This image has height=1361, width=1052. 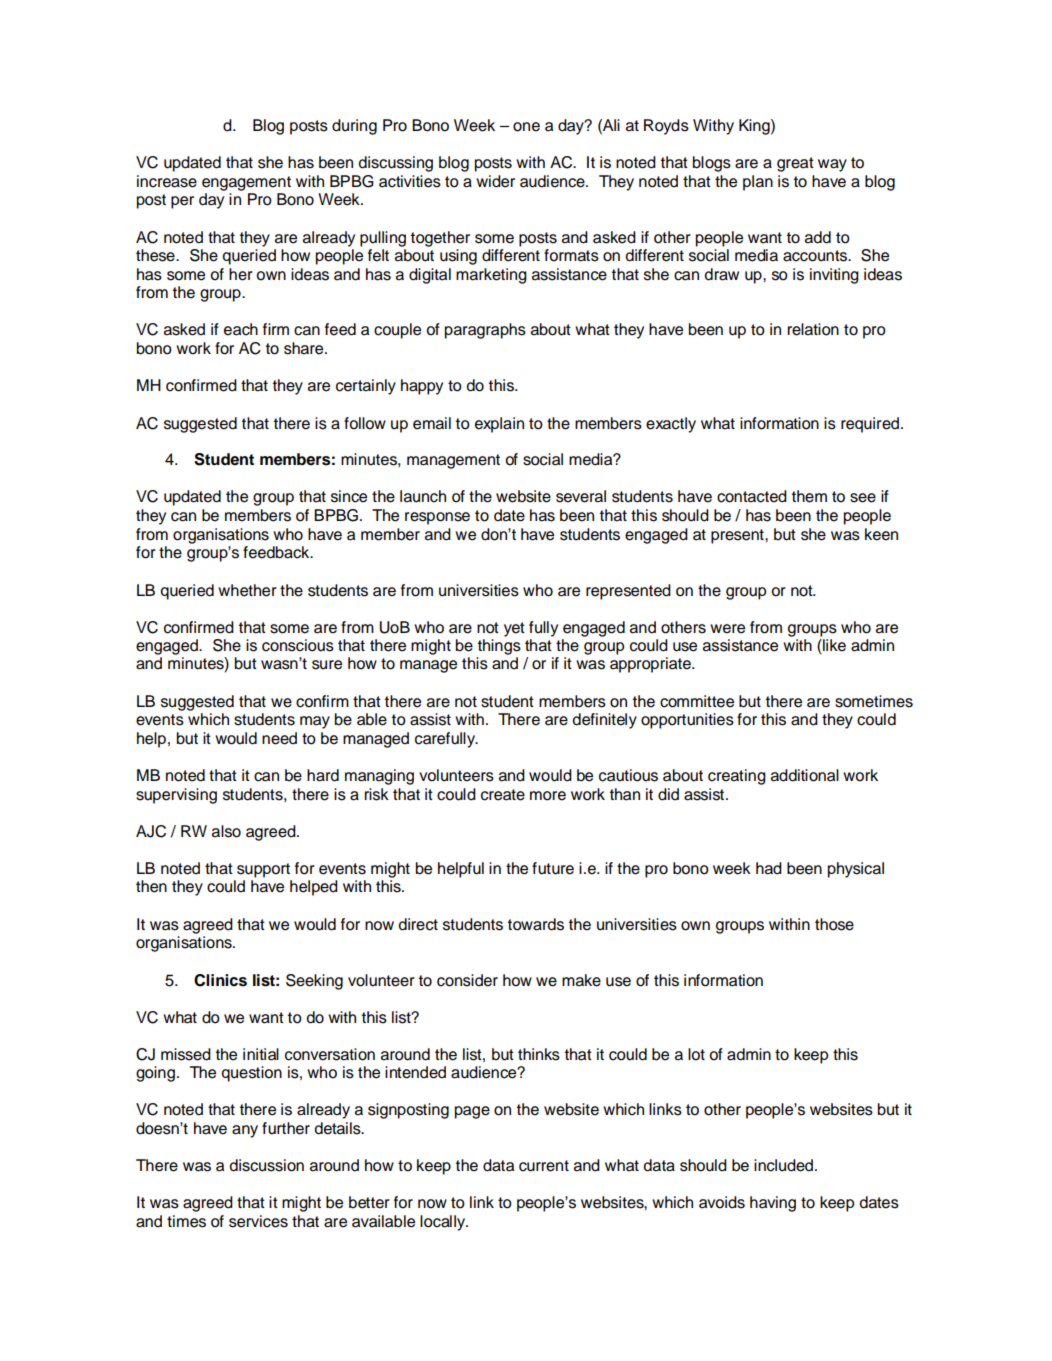 What do you see at coordinates (581, 496) in the image?
I see `several` at bounding box center [581, 496].
